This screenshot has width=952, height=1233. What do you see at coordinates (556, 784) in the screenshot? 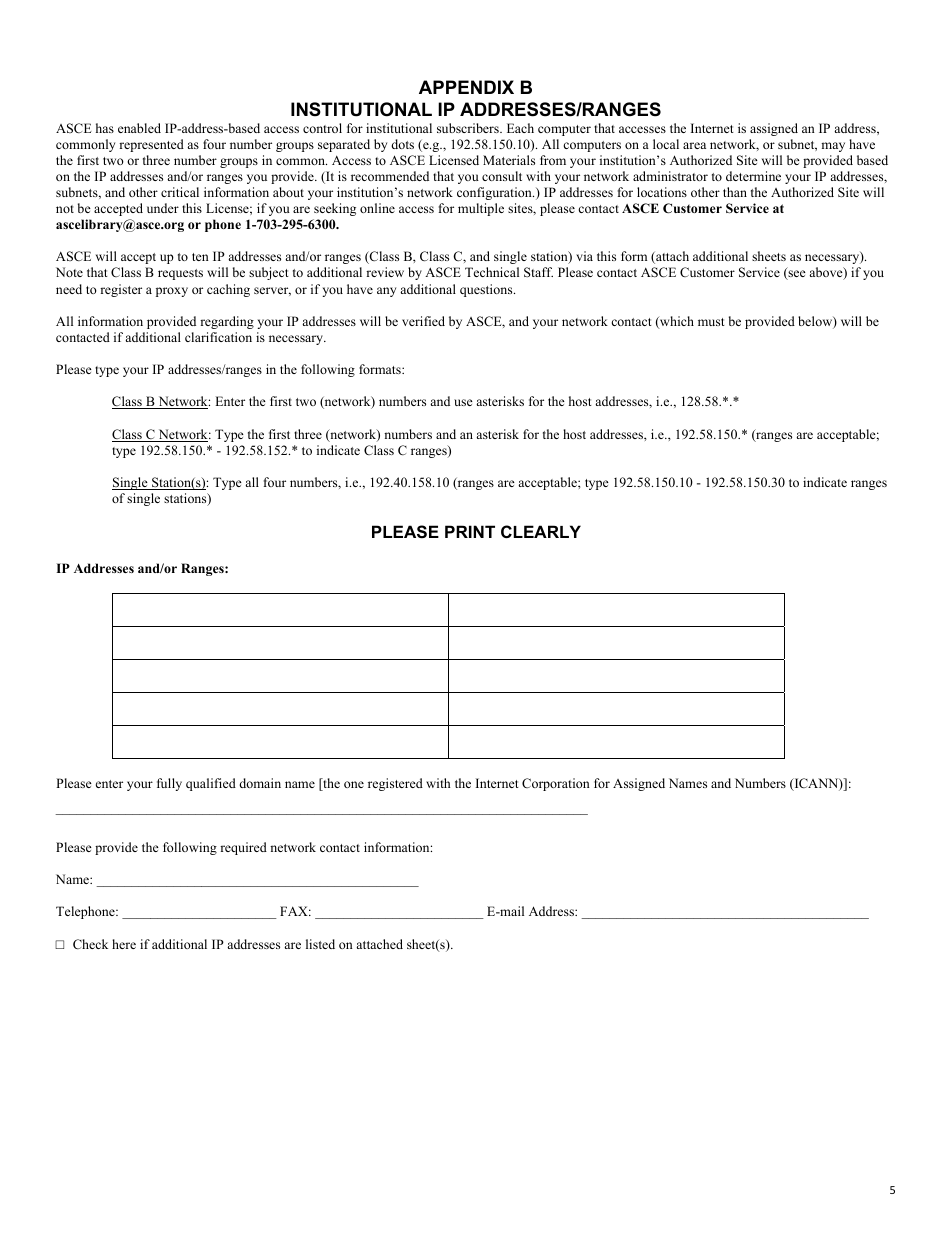
I see `Corporation` at bounding box center [556, 784].
